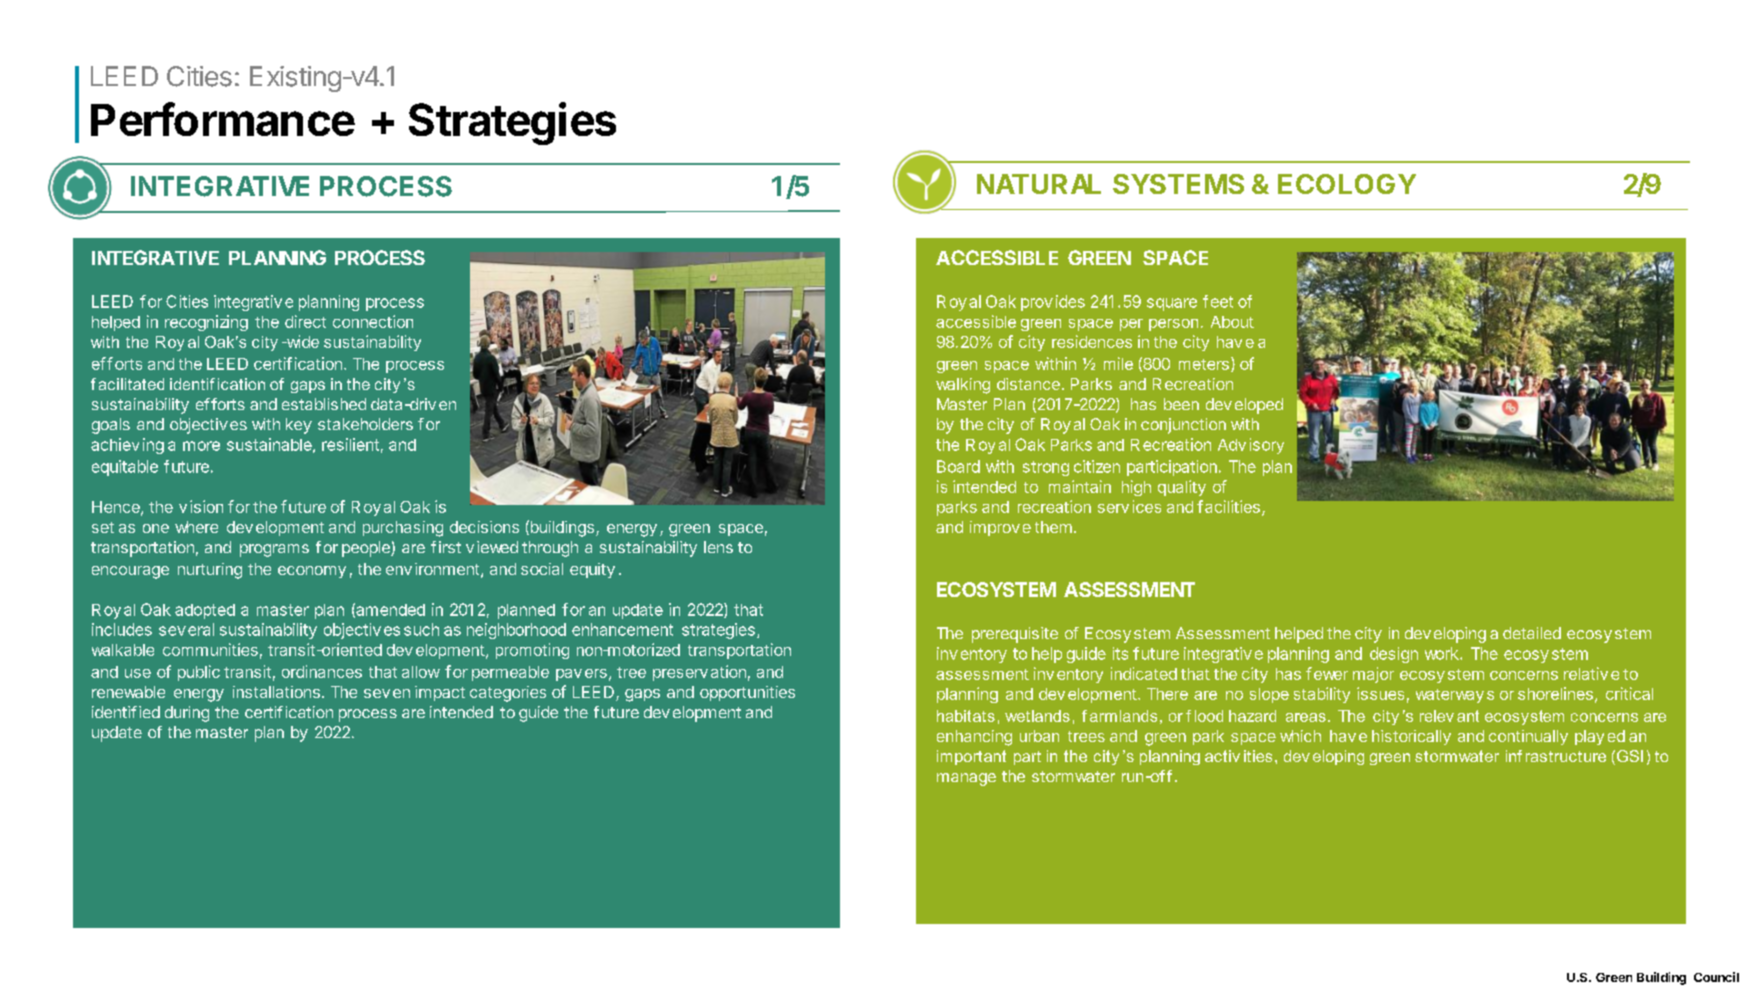  Describe the element at coordinates (1716, 977) in the page. I see `Council` at that location.
